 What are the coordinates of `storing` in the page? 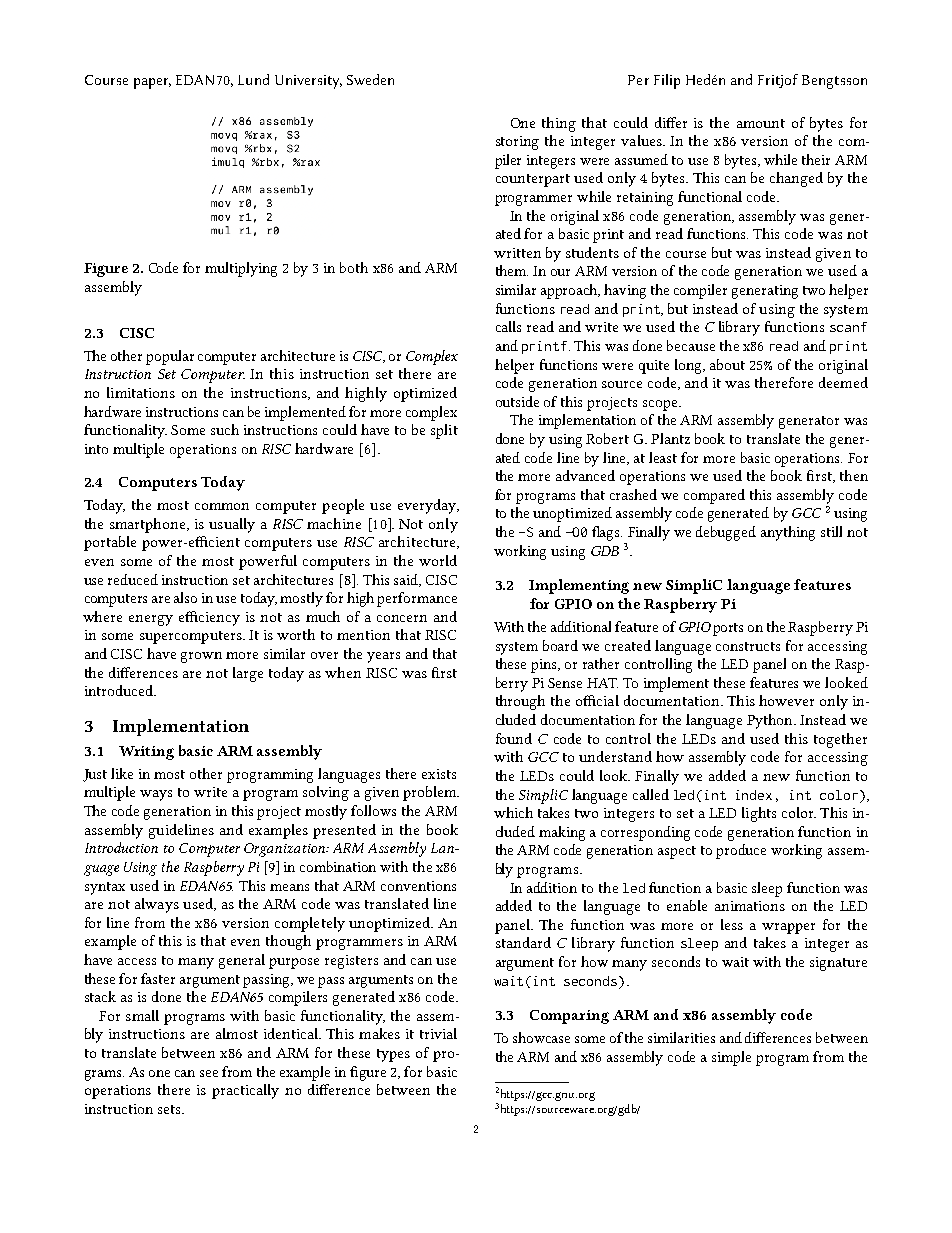 It's located at (517, 143).
